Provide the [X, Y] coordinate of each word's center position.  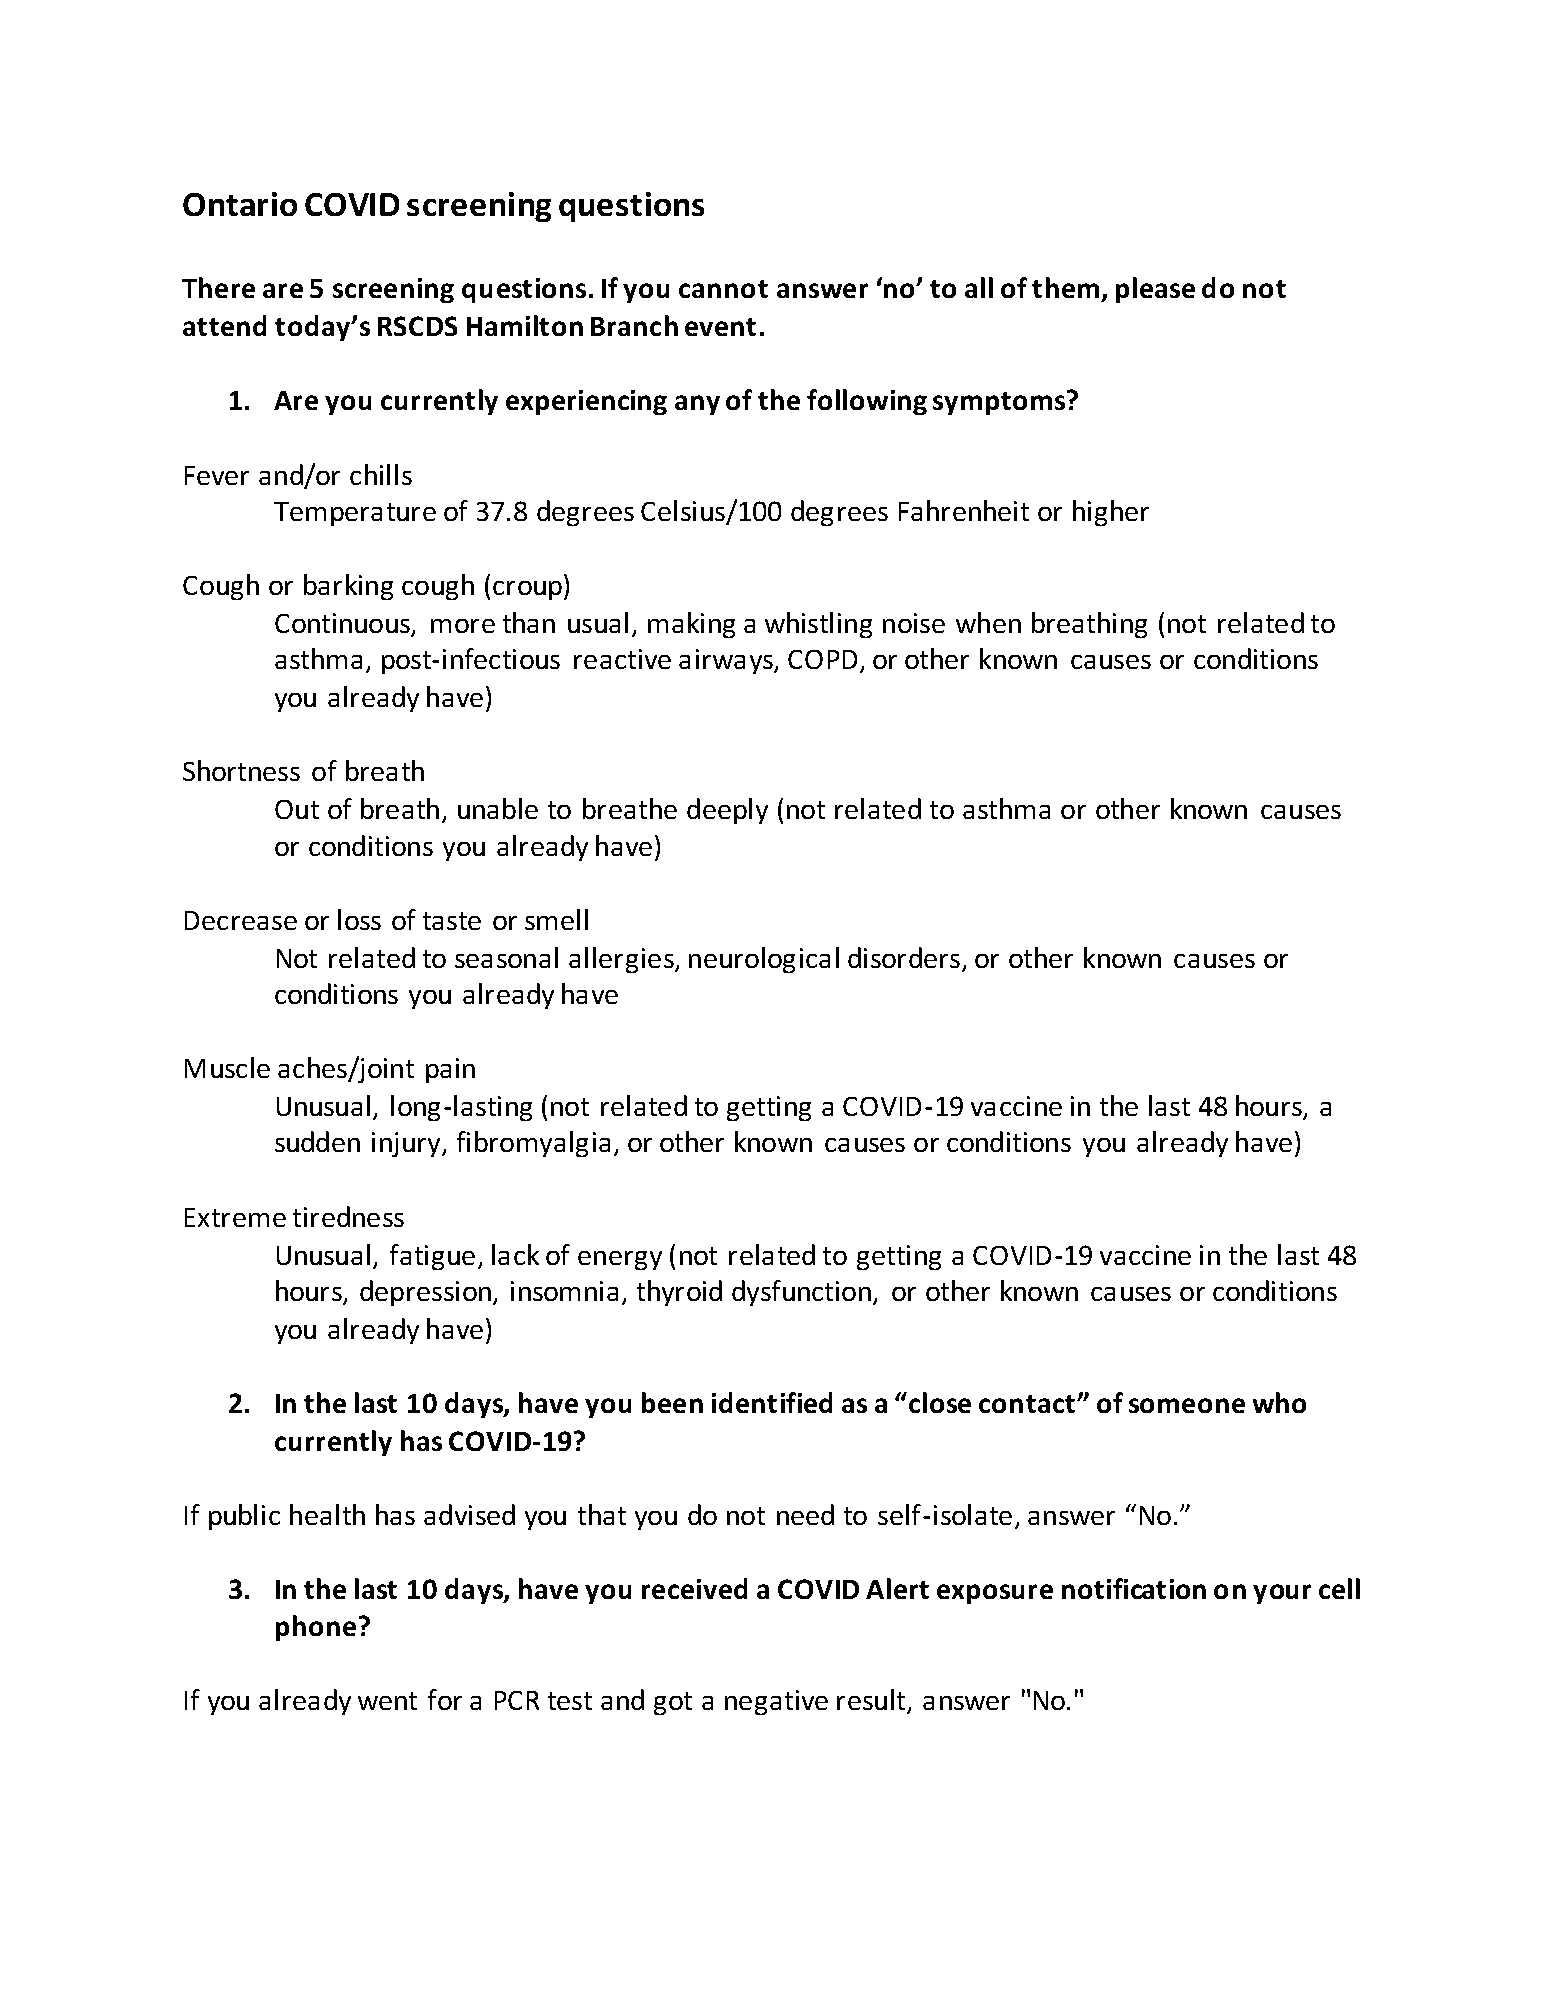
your [1282, 1594]
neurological [764, 960]
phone [316, 1628]
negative [776, 1702]
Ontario [240, 204]
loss [359, 919]
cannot [723, 289]
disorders [905, 959]
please [1155, 290]
